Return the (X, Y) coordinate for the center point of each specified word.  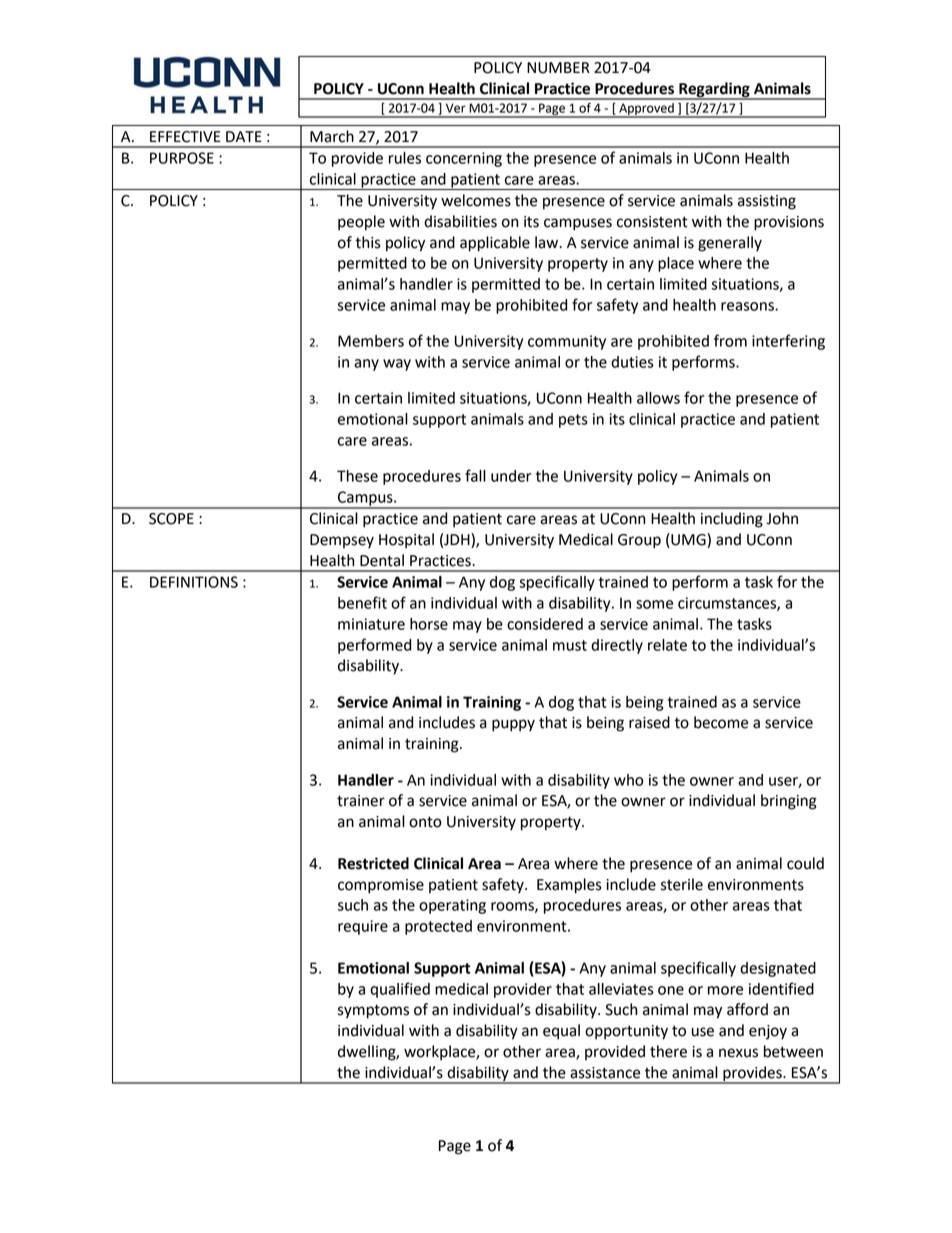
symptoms (373, 1011)
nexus (738, 1053)
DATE (244, 136)
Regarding (714, 90)
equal (561, 1032)
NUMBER (558, 68)
